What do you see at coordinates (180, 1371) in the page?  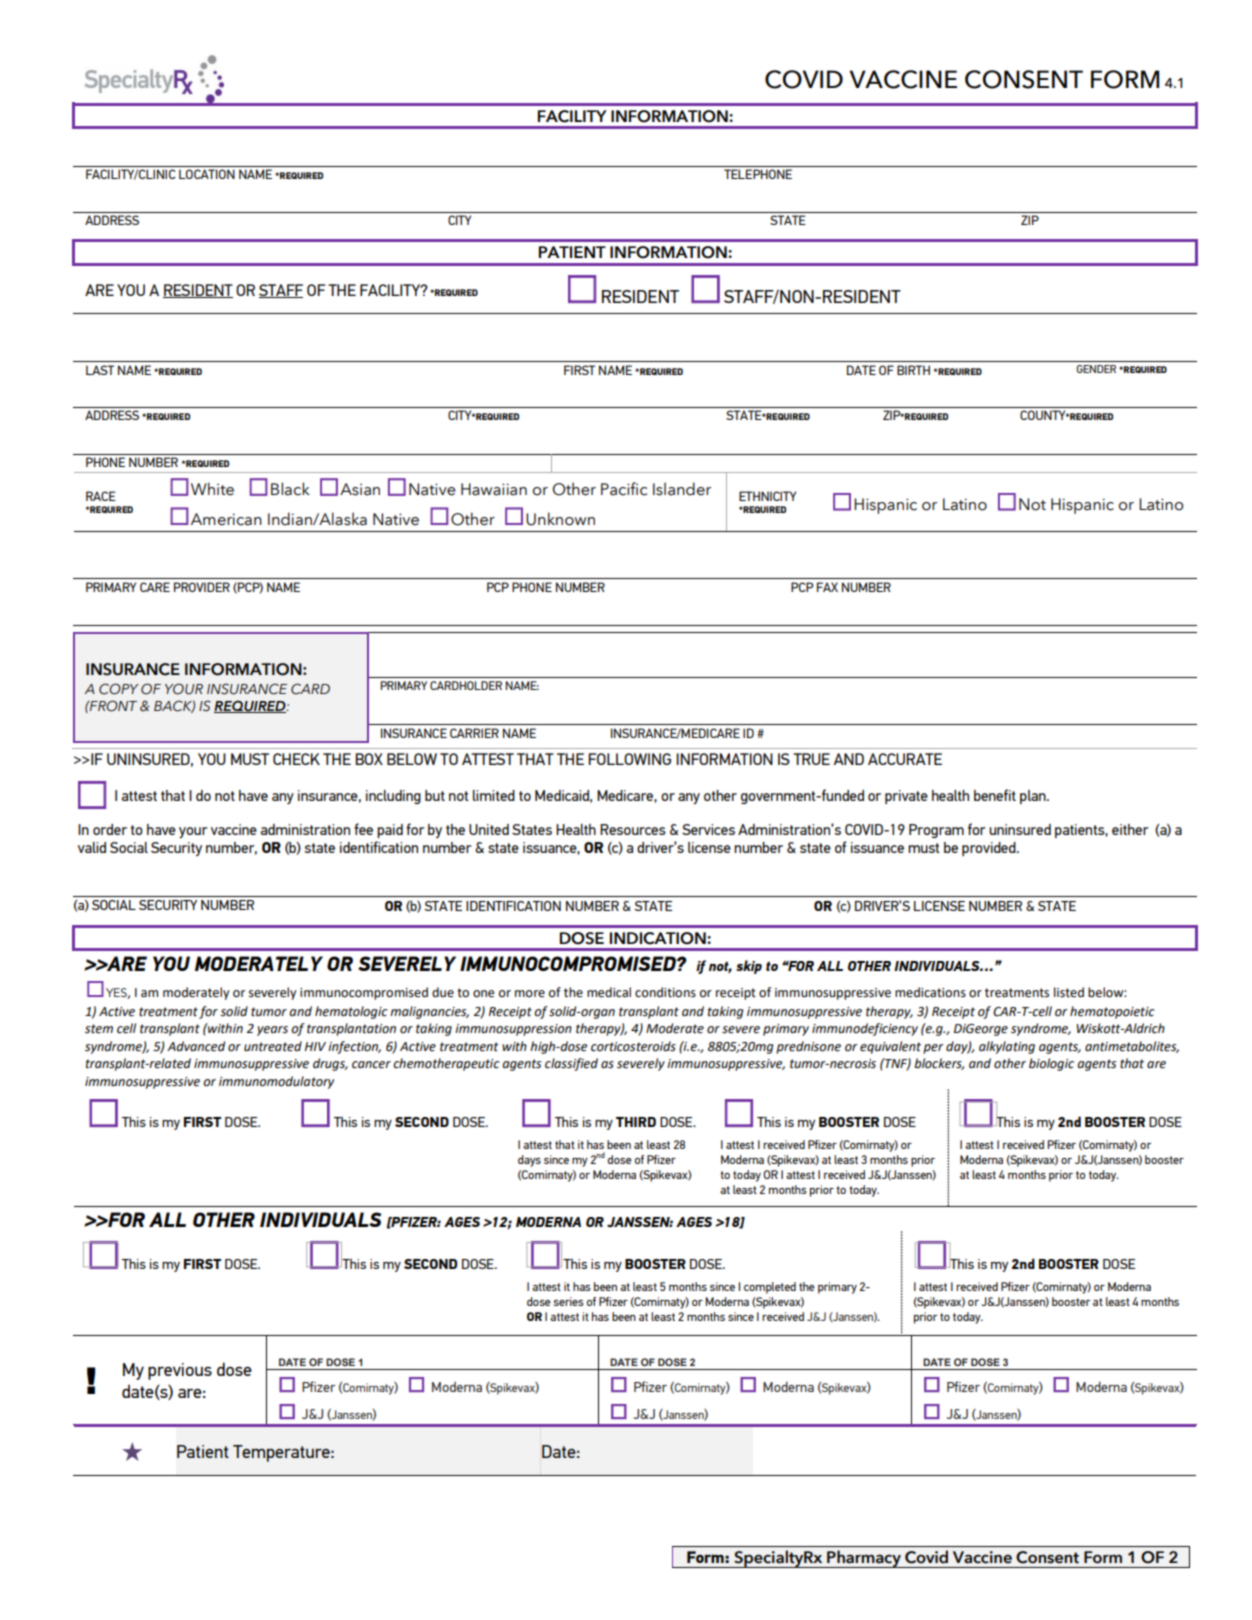 I see `previous` at bounding box center [180, 1371].
